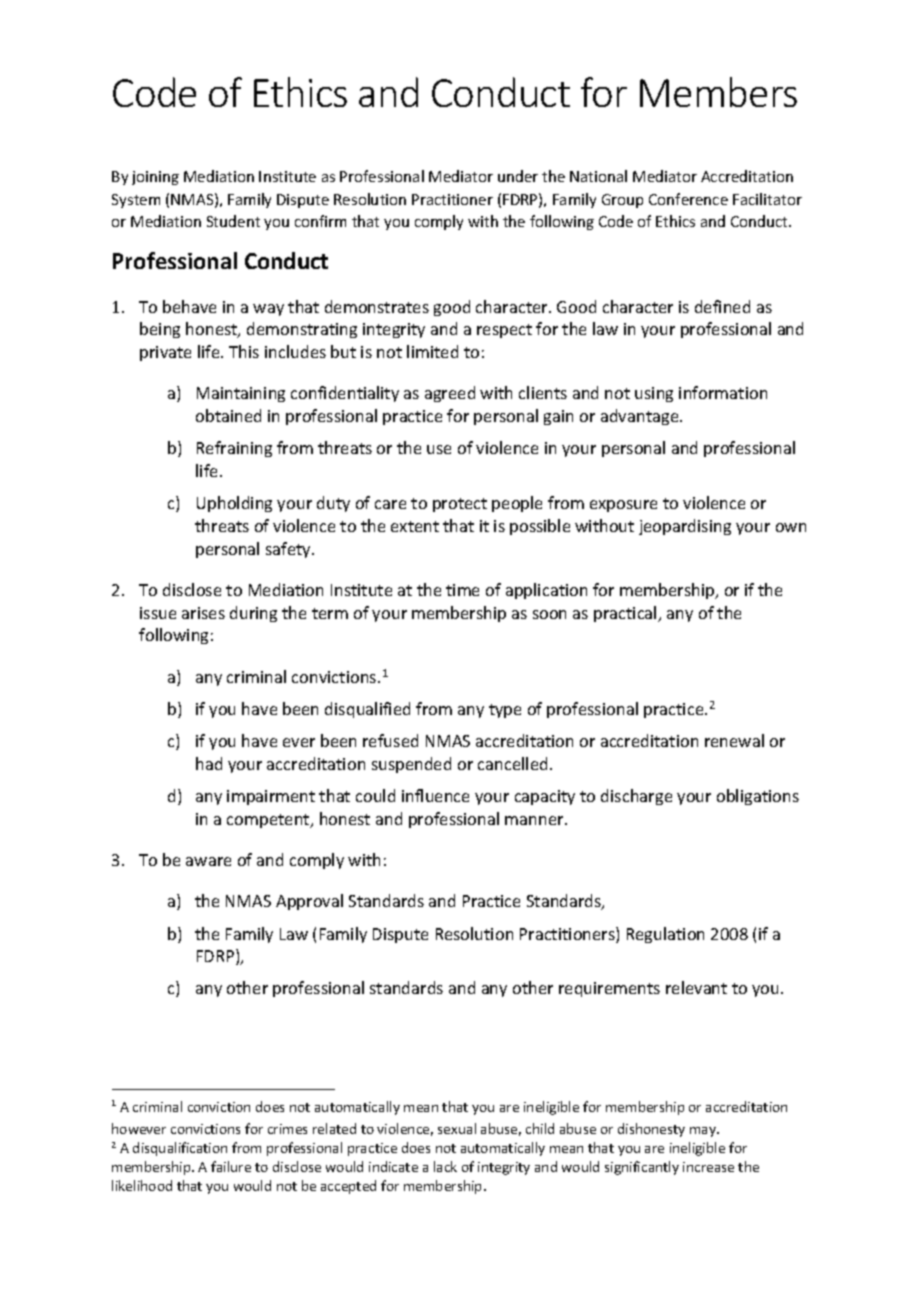 This document has width=924, height=1308. Describe the element at coordinates (758, 797) in the document. I see `obligations` at that location.
